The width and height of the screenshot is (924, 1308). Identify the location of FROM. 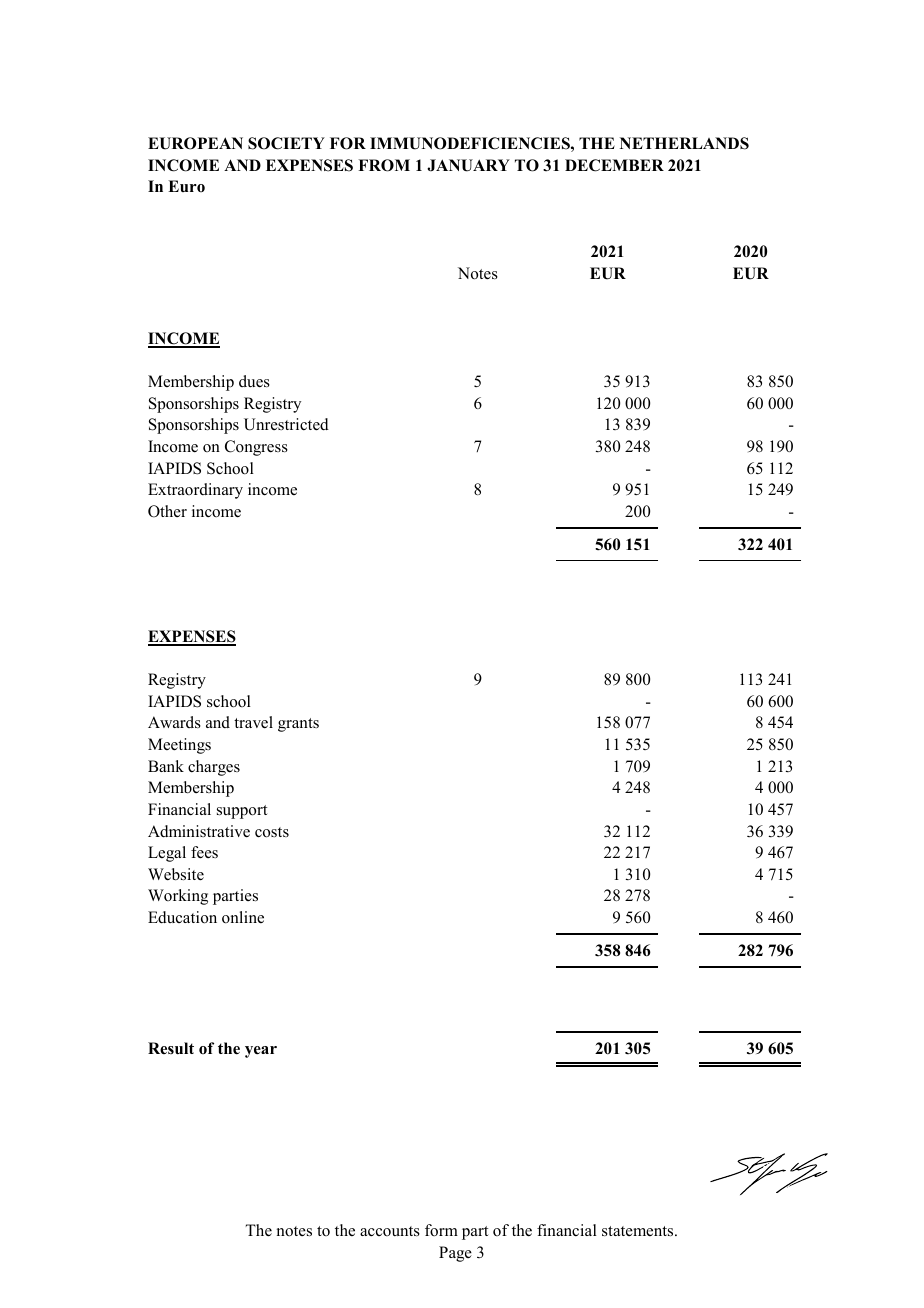
(384, 165).
